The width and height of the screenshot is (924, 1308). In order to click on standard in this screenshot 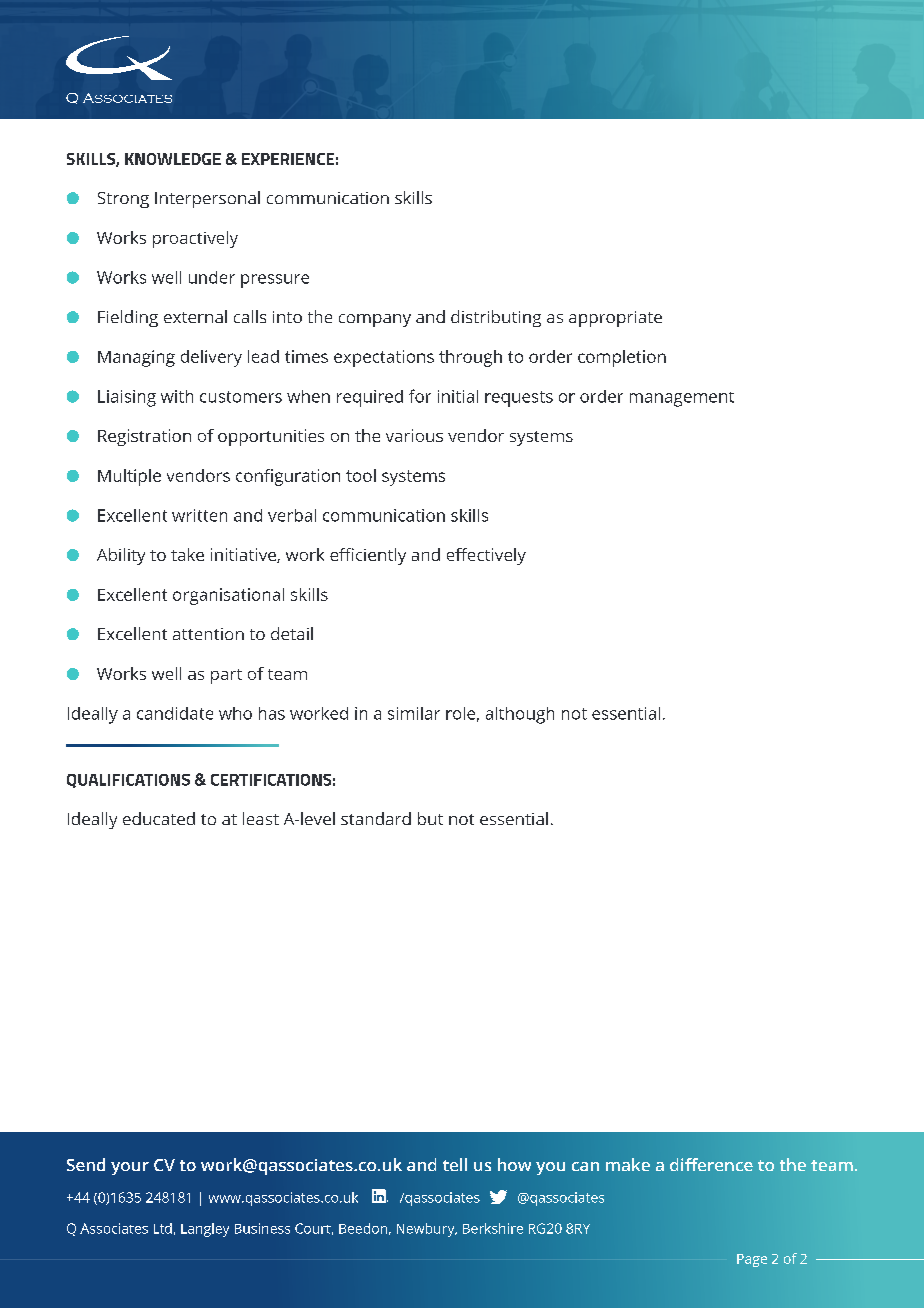, I will do `click(376, 818)`.
